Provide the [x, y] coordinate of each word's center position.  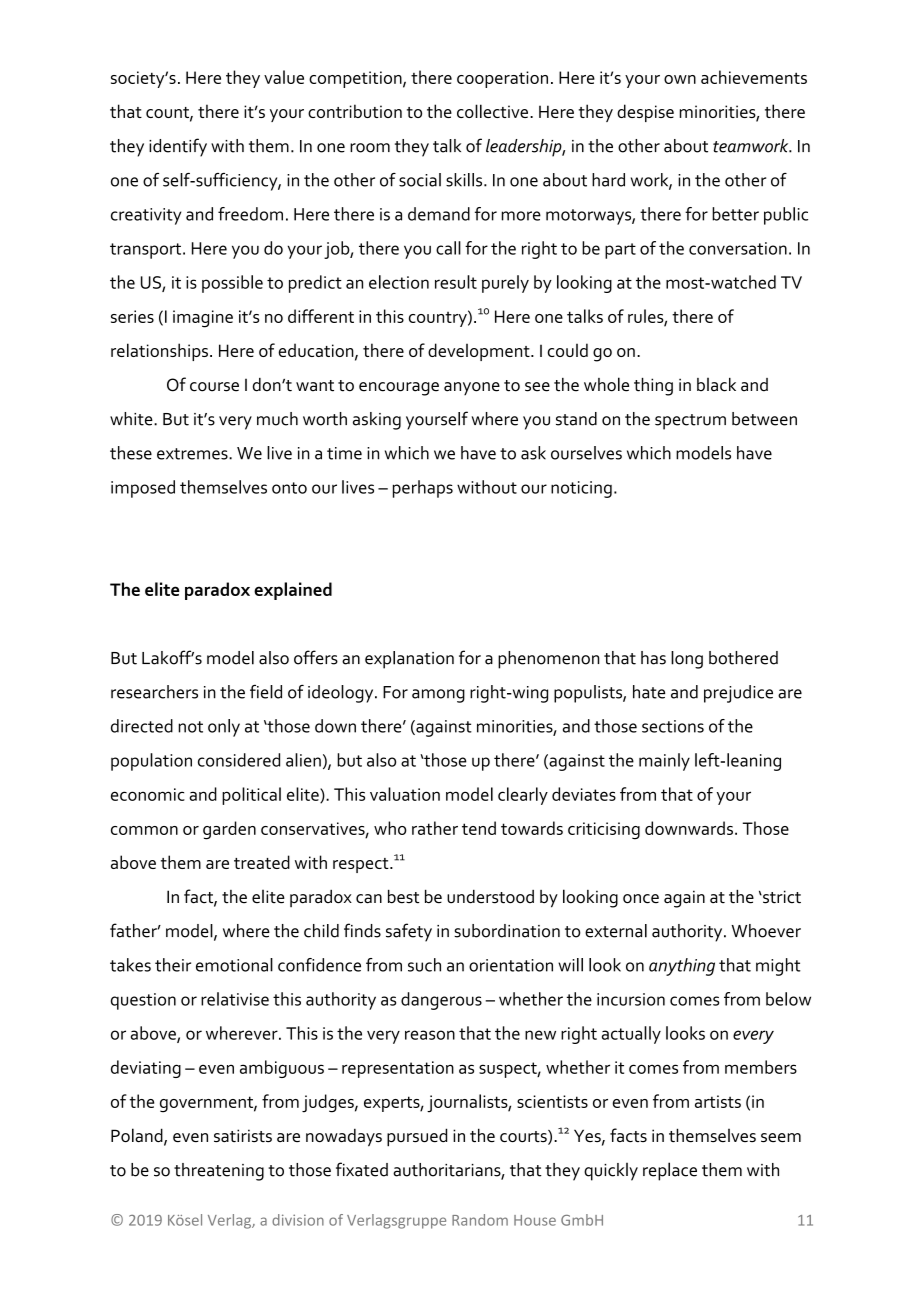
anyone [472, 388]
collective [492, 111]
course [214, 387]
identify [178, 147]
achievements [754, 77]
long [687, 660]
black [716, 385]
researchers [154, 692]
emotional [234, 965]
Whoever [766, 931]
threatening [219, 1172]
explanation [409, 660]
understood [490, 897]
